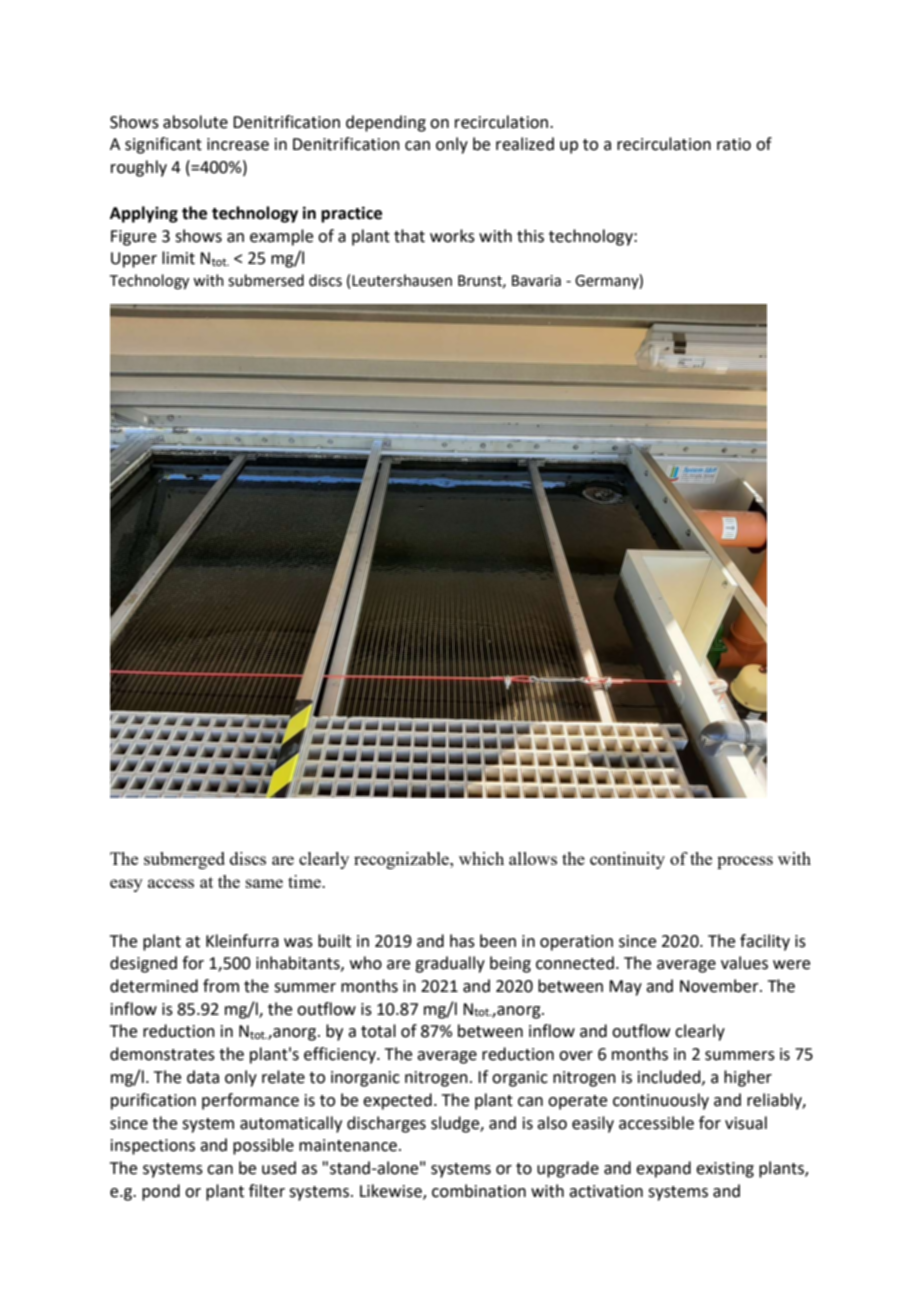  I want to click on Bavaria, so click(536, 281).
